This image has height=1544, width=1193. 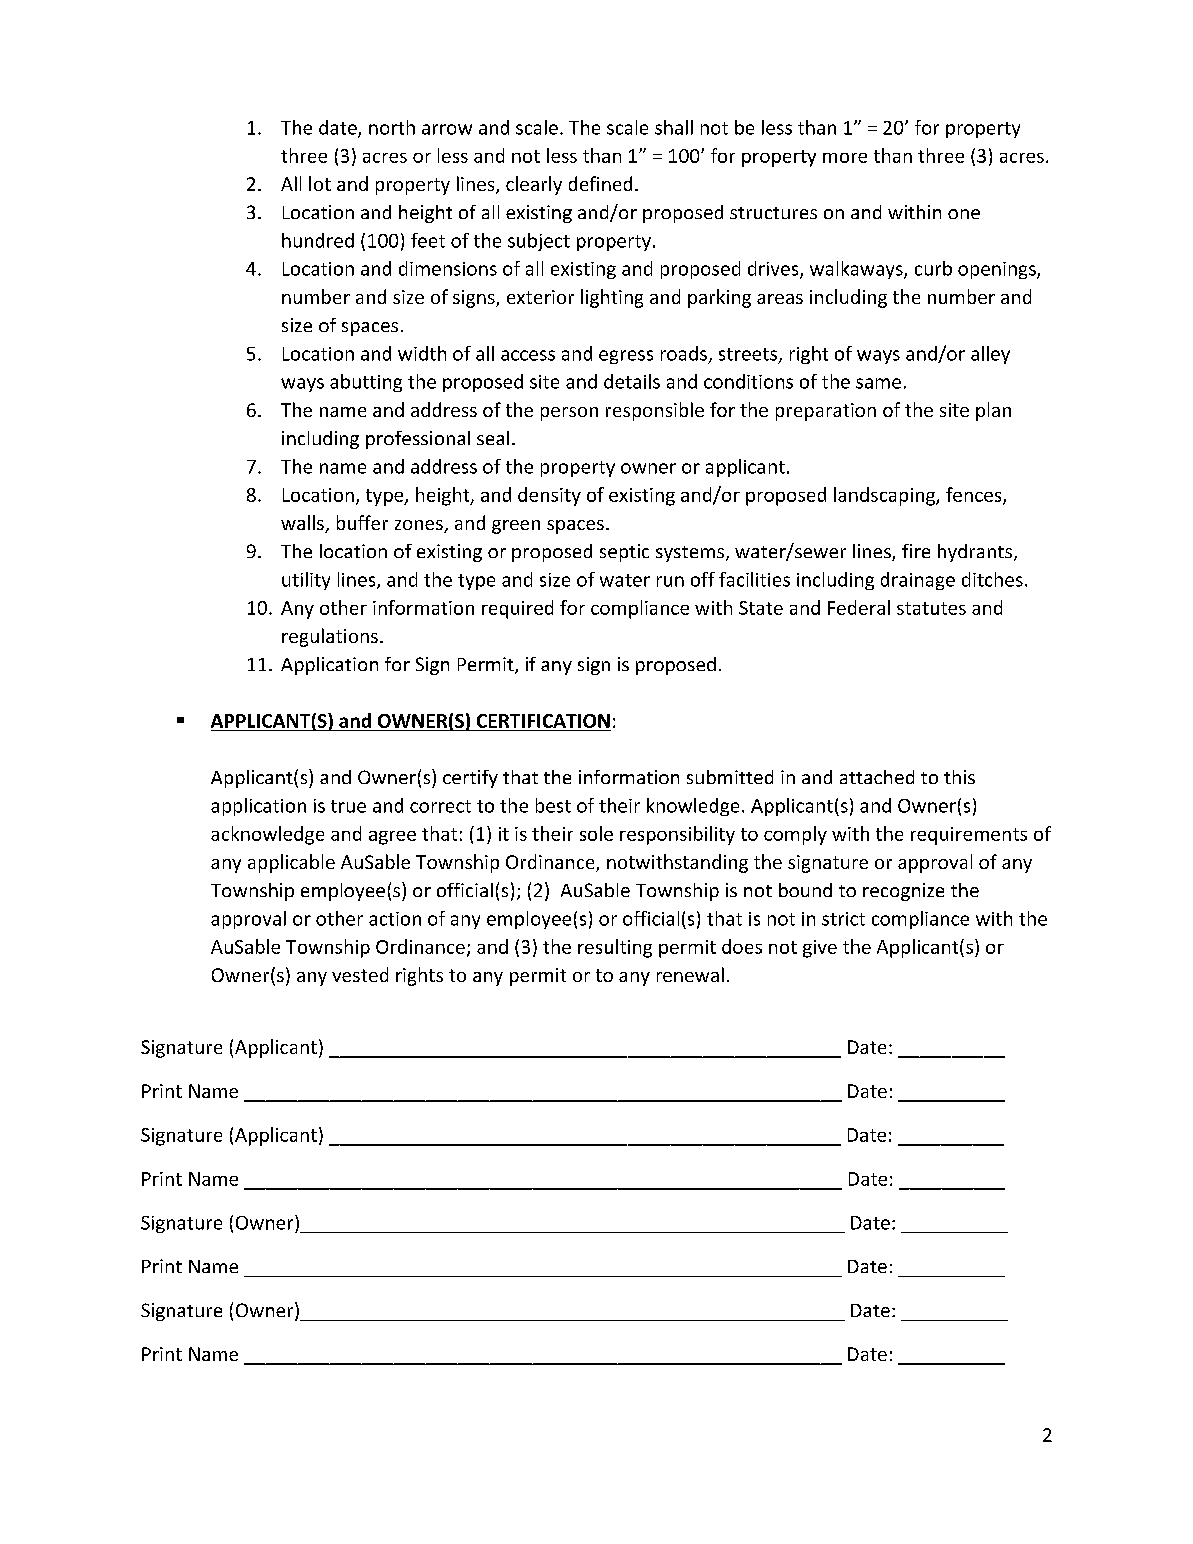 What do you see at coordinates (845, 158) in the image?
I see `more` at bounding box center [845, 158].
